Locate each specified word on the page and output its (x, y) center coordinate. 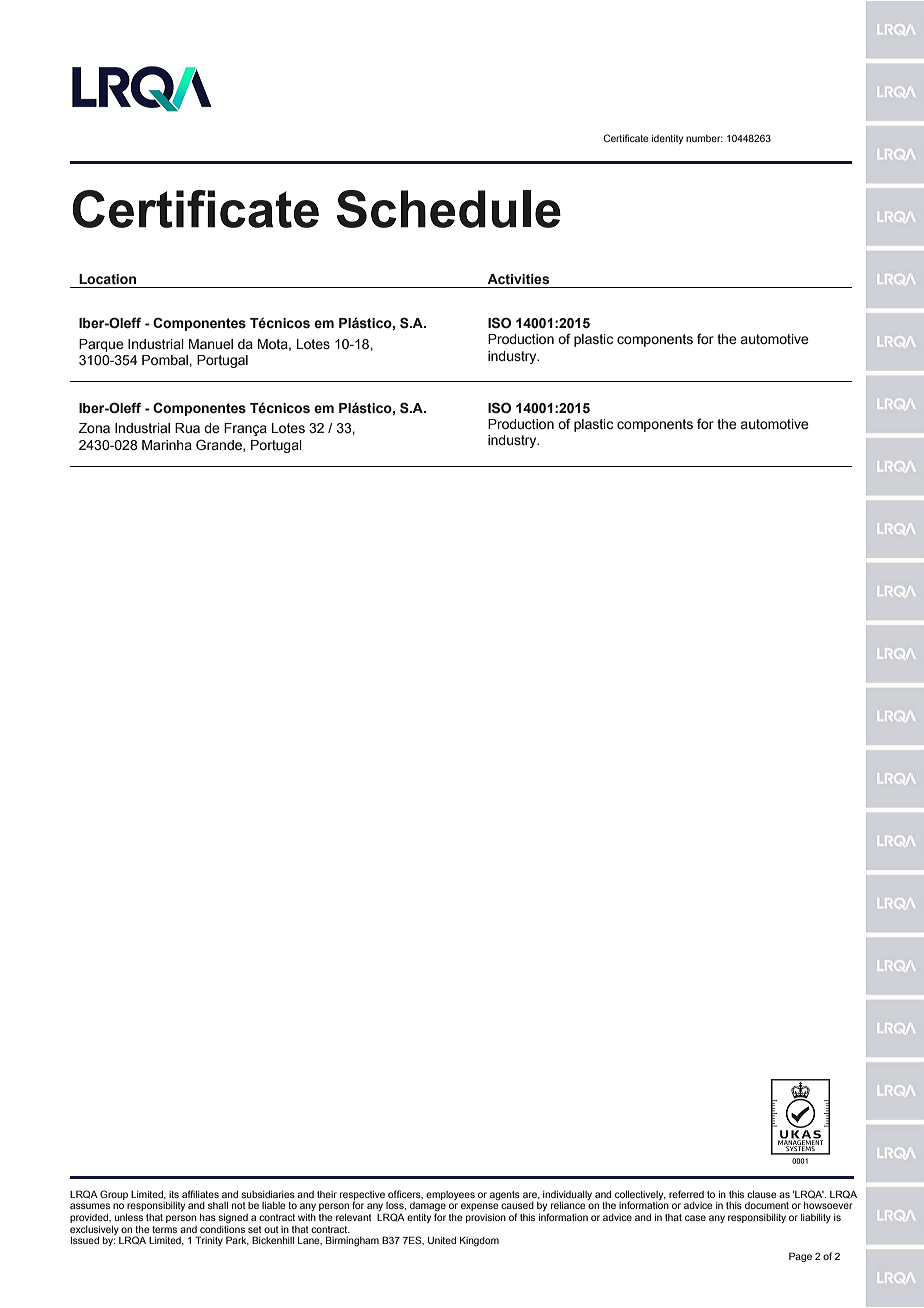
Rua (187, 428)
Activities (518, 279)
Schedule (449, 209)
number (704, 138)
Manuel (211, 344)
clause (762, 1194)
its (174, 1194)
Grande (220, 445)
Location (107, 279)
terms (164, 1229)
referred (686, 1194)
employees (450, 1195)
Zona (94, 428)
